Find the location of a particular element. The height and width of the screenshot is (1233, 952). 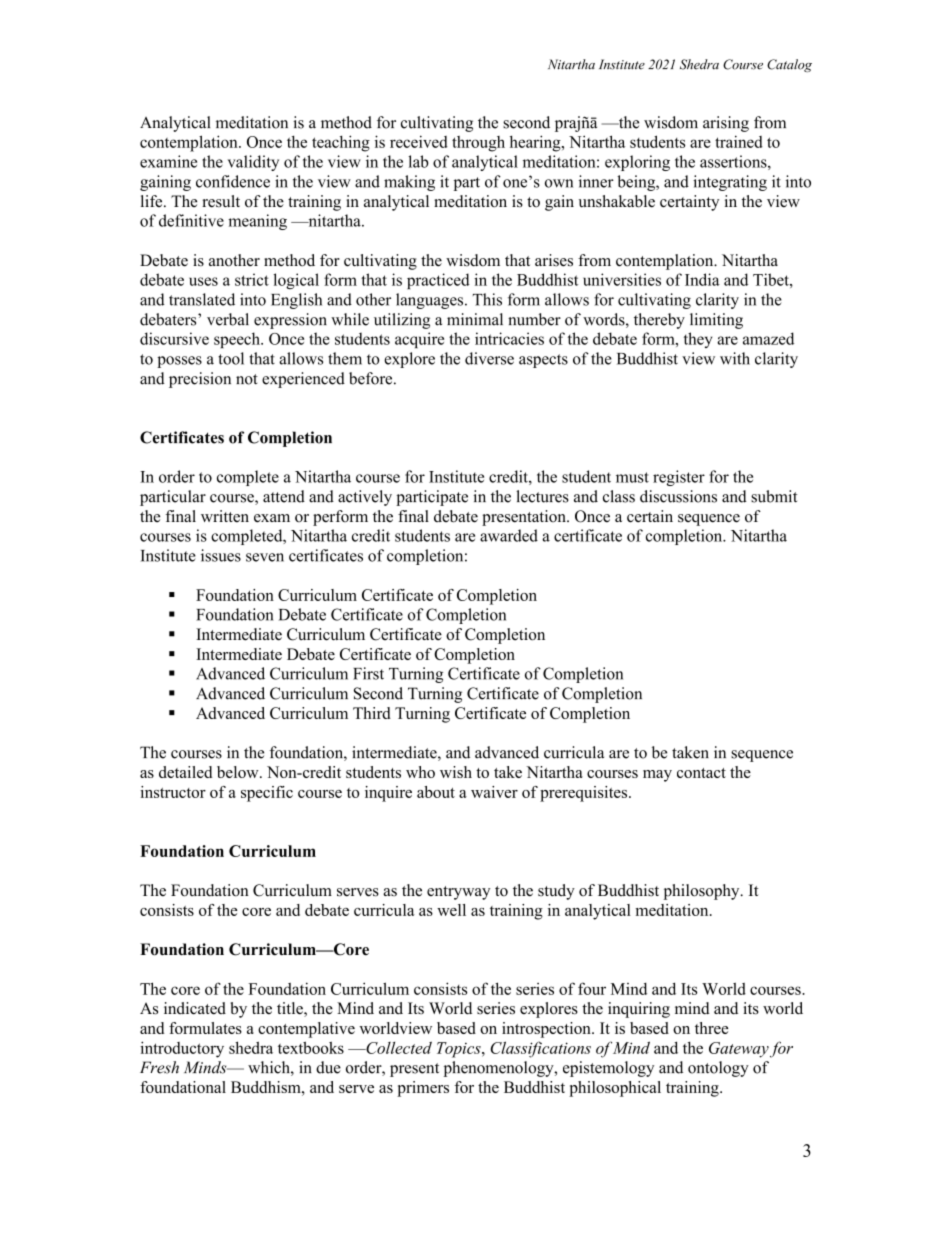

introductory is located at coordinates (182, 1049).
